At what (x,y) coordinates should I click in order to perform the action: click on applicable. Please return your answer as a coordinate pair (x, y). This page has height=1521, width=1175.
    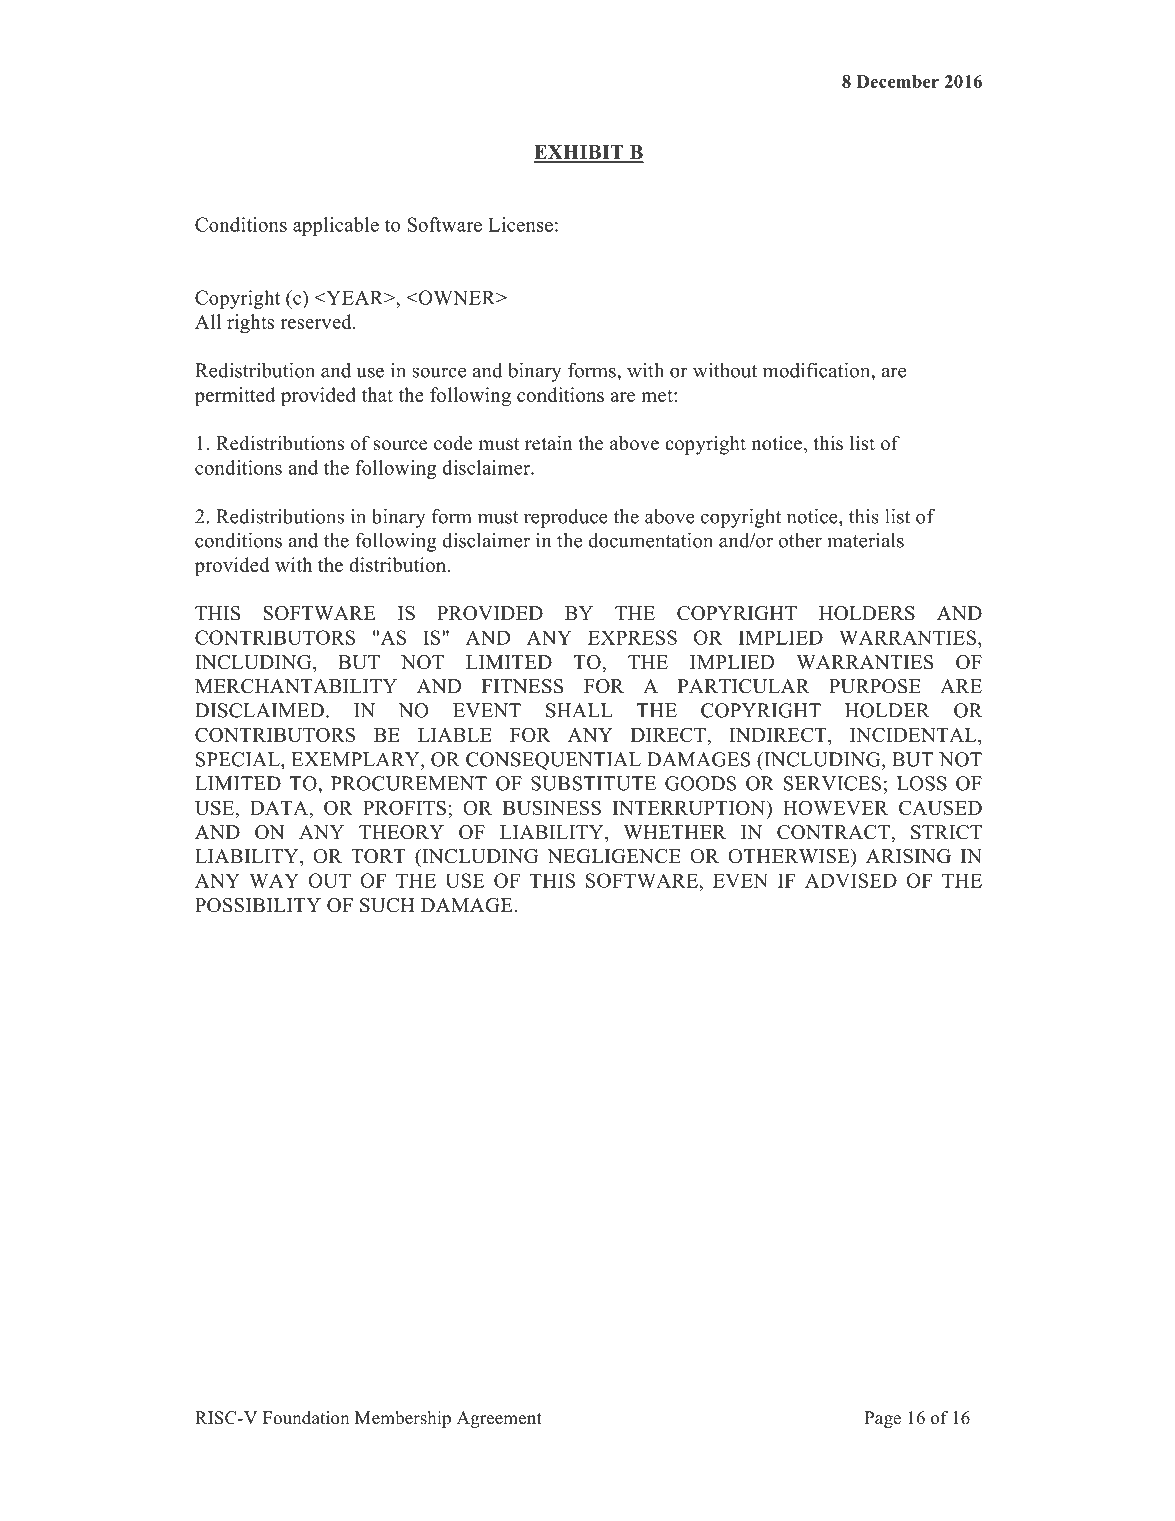
    Looking at the image, I should click on (336, 226).
